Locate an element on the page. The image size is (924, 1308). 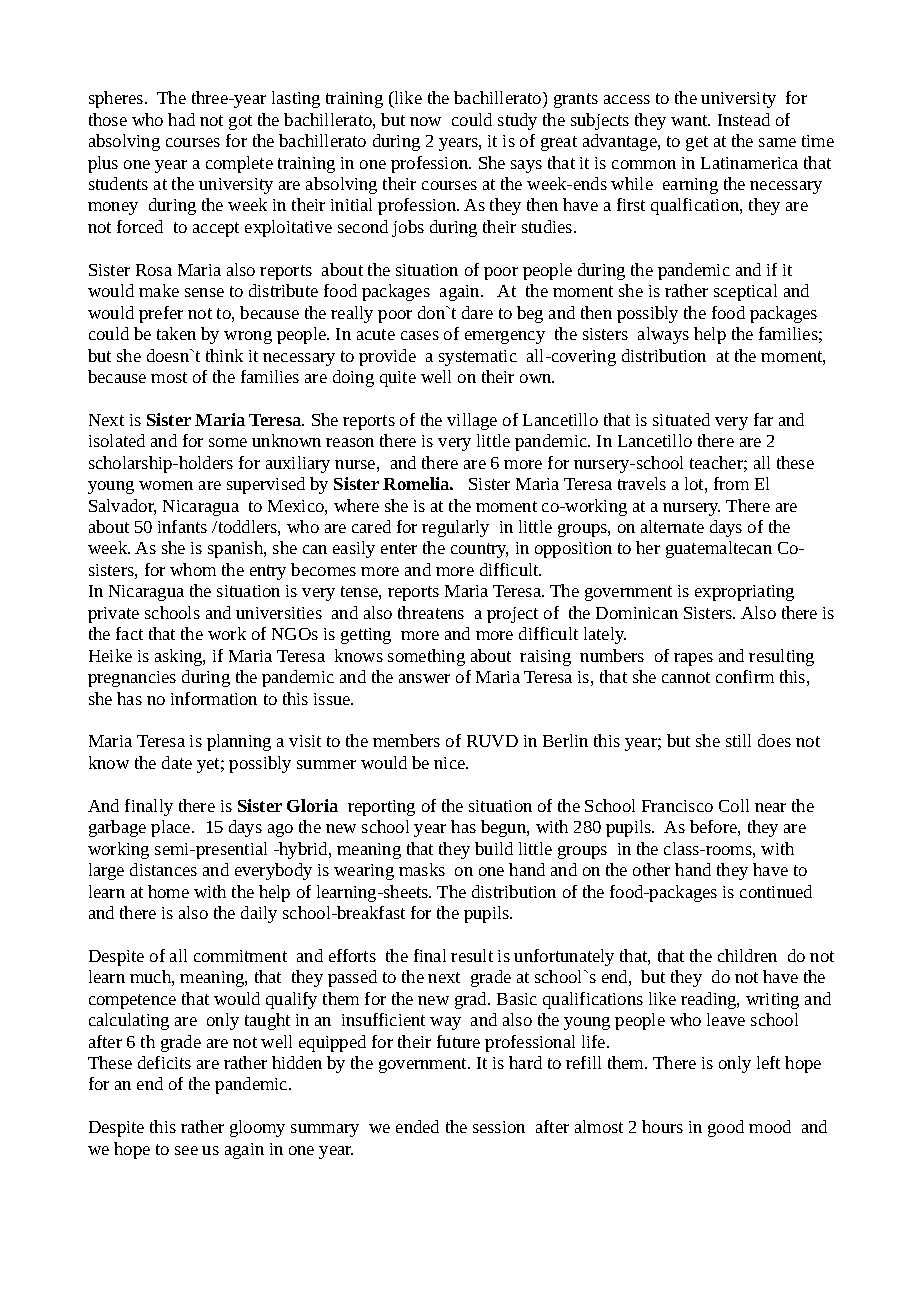
had is located at coordinates (181, 119).
